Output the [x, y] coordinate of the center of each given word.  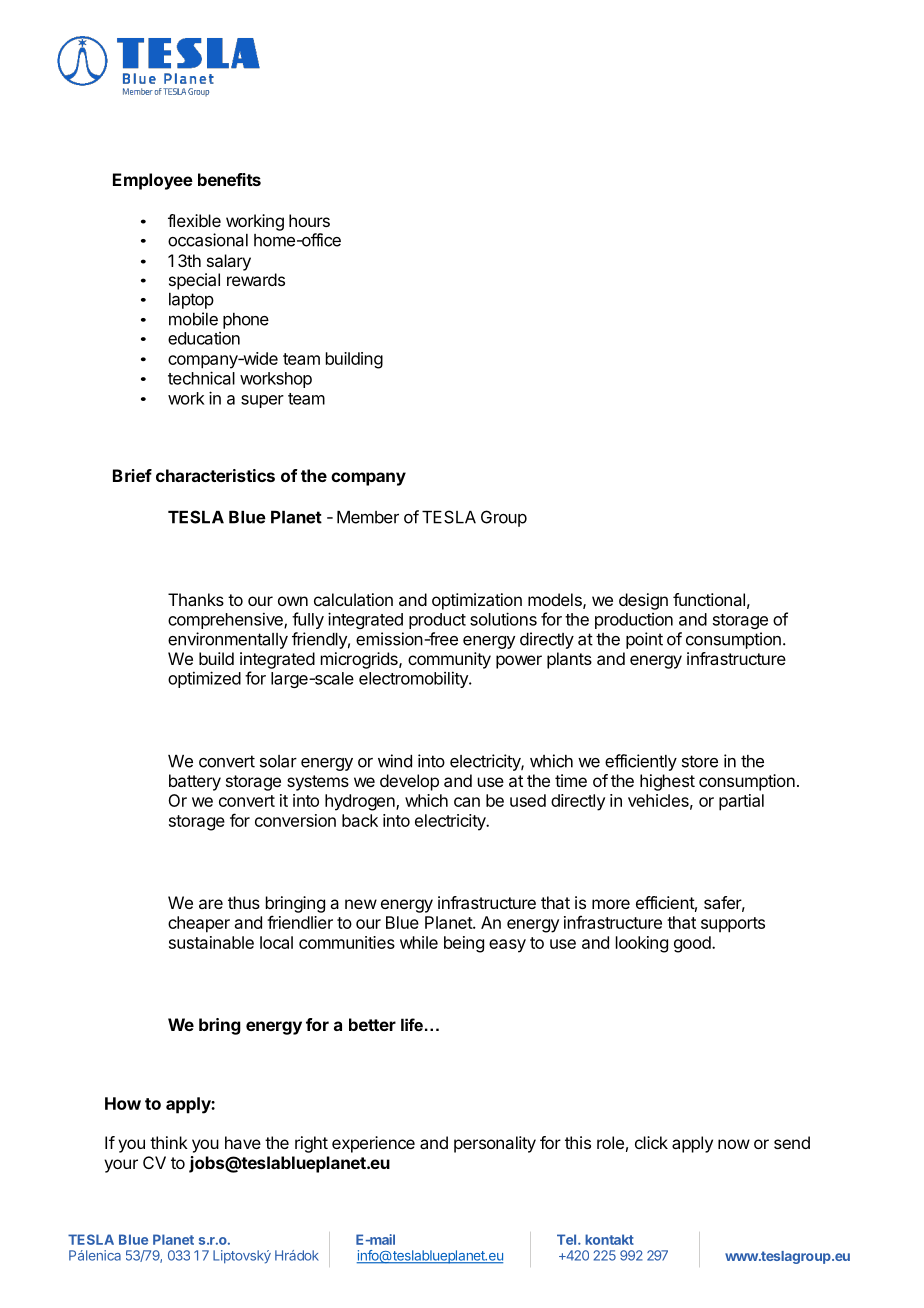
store [700, 761]
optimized [204, 679]
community [449, 660]
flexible [194, 220]
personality [495, 1144]
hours [309, 220]
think [169, 1142]
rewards [256, 279]
